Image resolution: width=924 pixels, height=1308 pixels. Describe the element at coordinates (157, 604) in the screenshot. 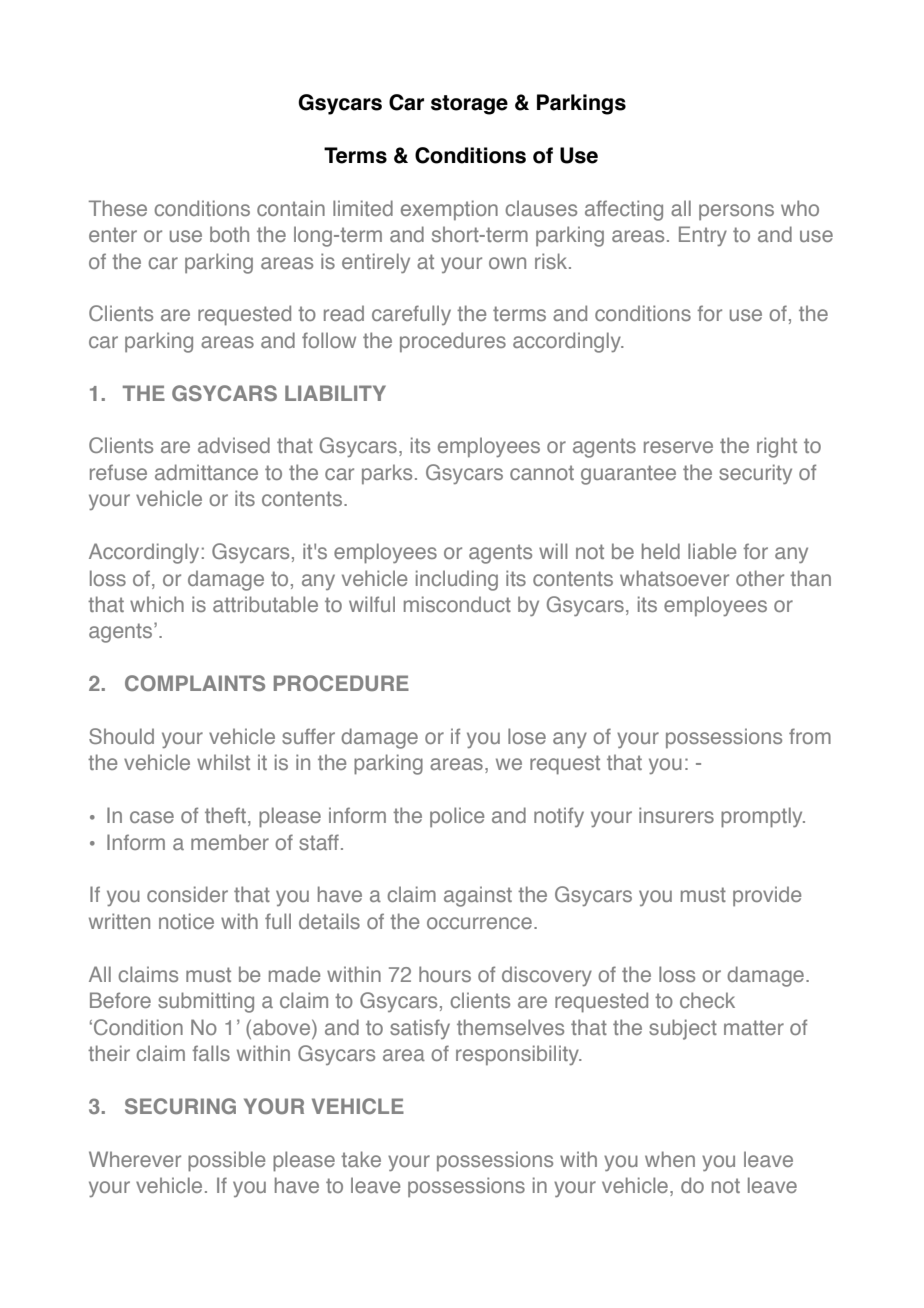

I see `which` at that location.
